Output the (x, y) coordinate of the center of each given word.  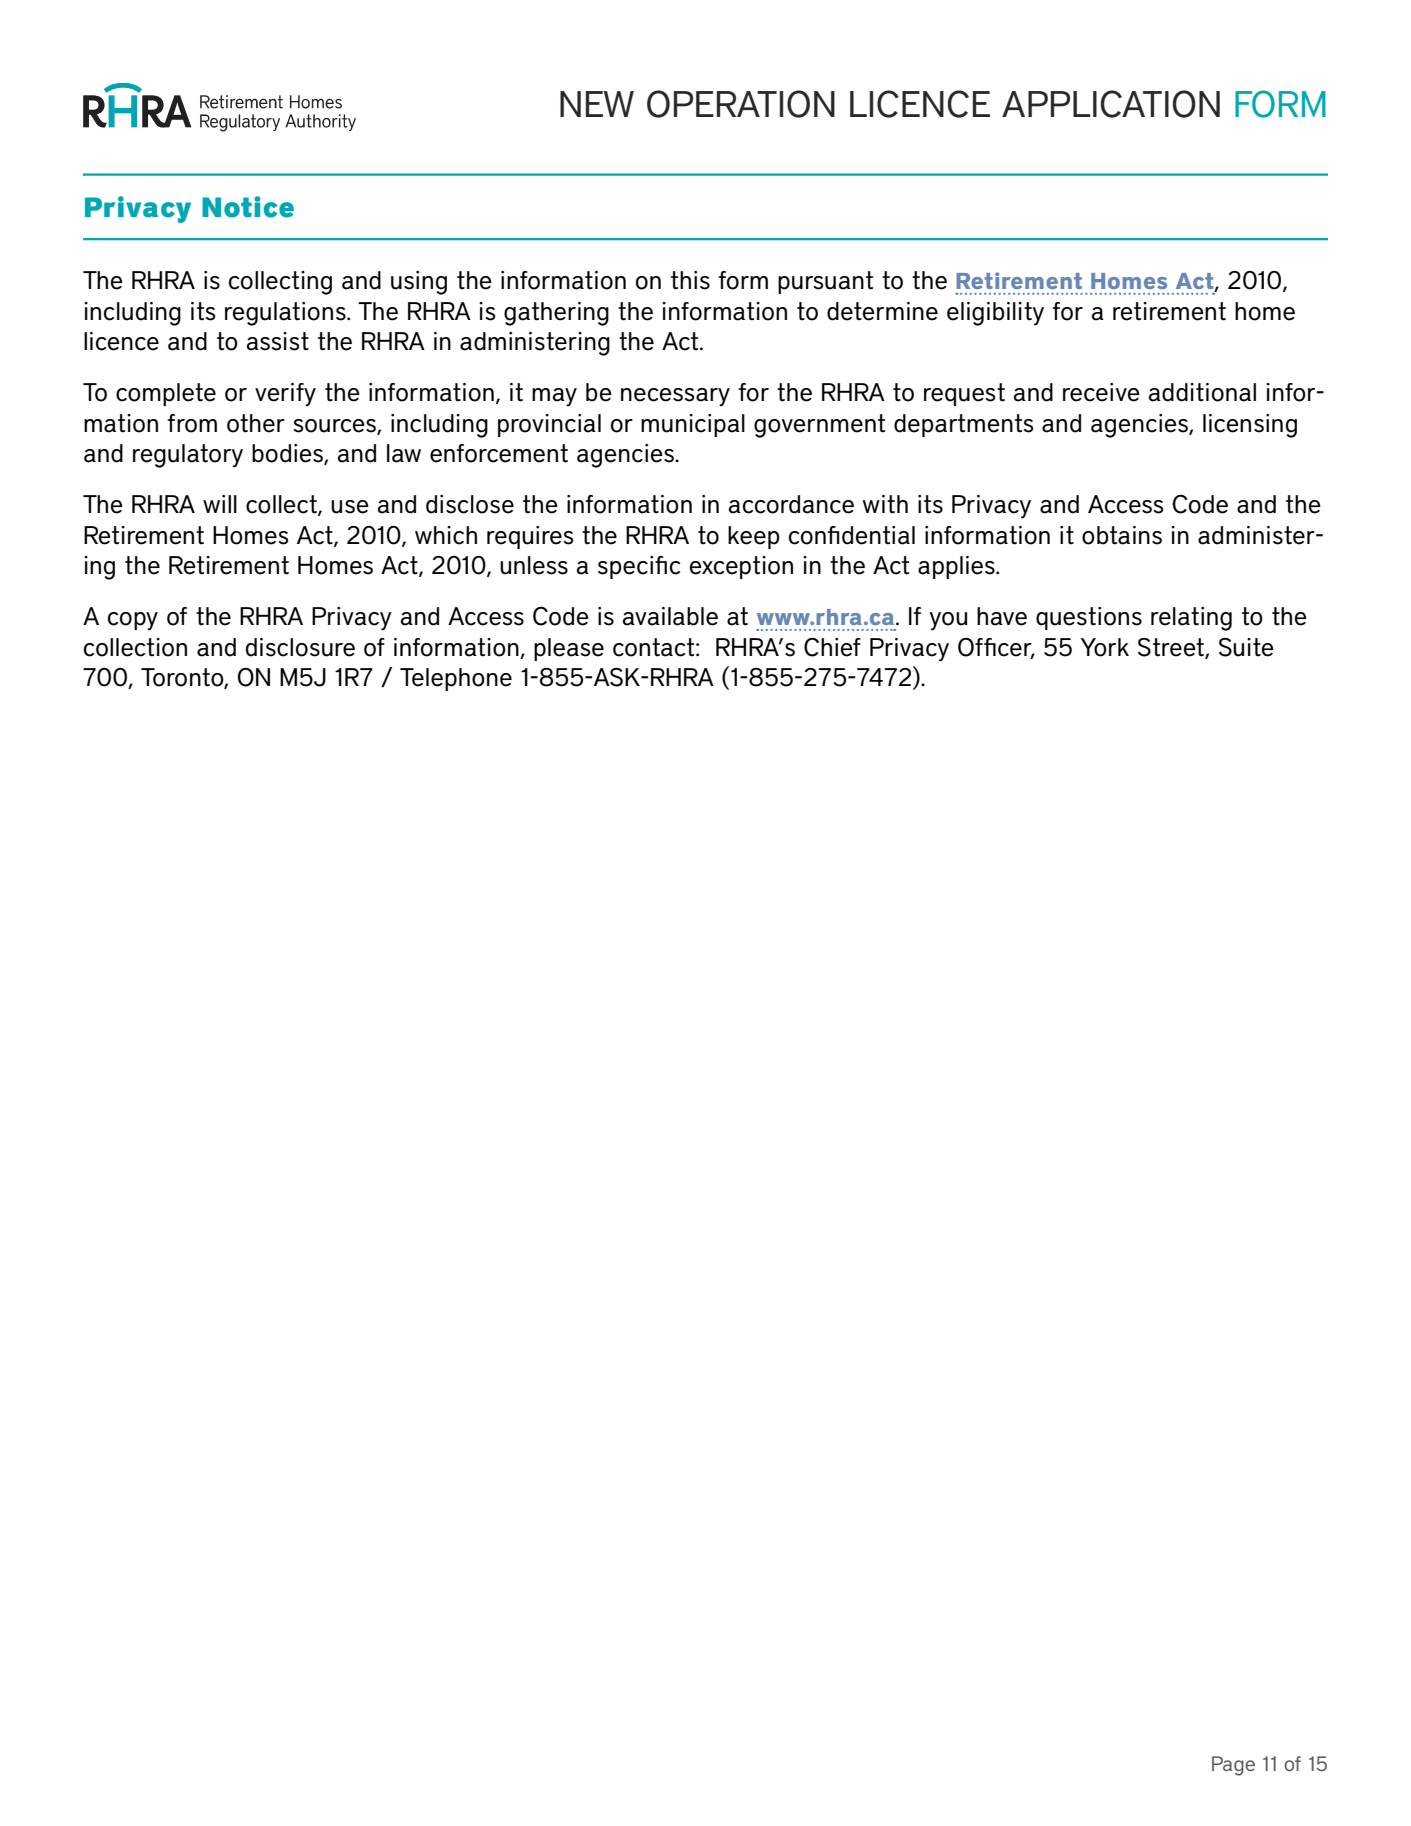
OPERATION (741, 104)
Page (1233, 1766)
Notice (248, 207)
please (569, 649)
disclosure (300, 647)
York (1105, 647)
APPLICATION (1111, 104)
